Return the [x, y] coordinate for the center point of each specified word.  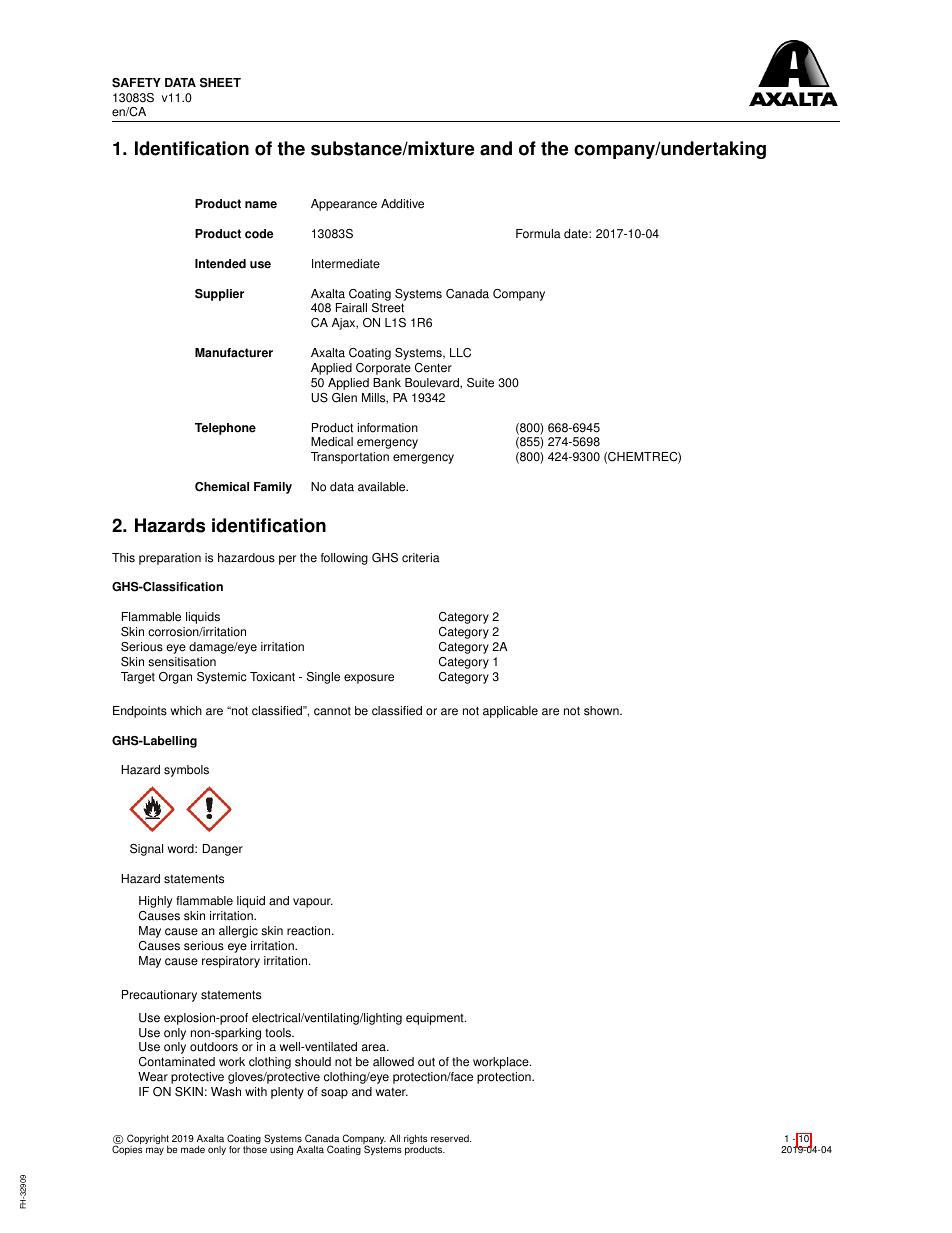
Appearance [344, 205]
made [193, 1149]
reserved [451, 1139]
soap [334, 1094]
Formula [538, 234]
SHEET [220, 83]
